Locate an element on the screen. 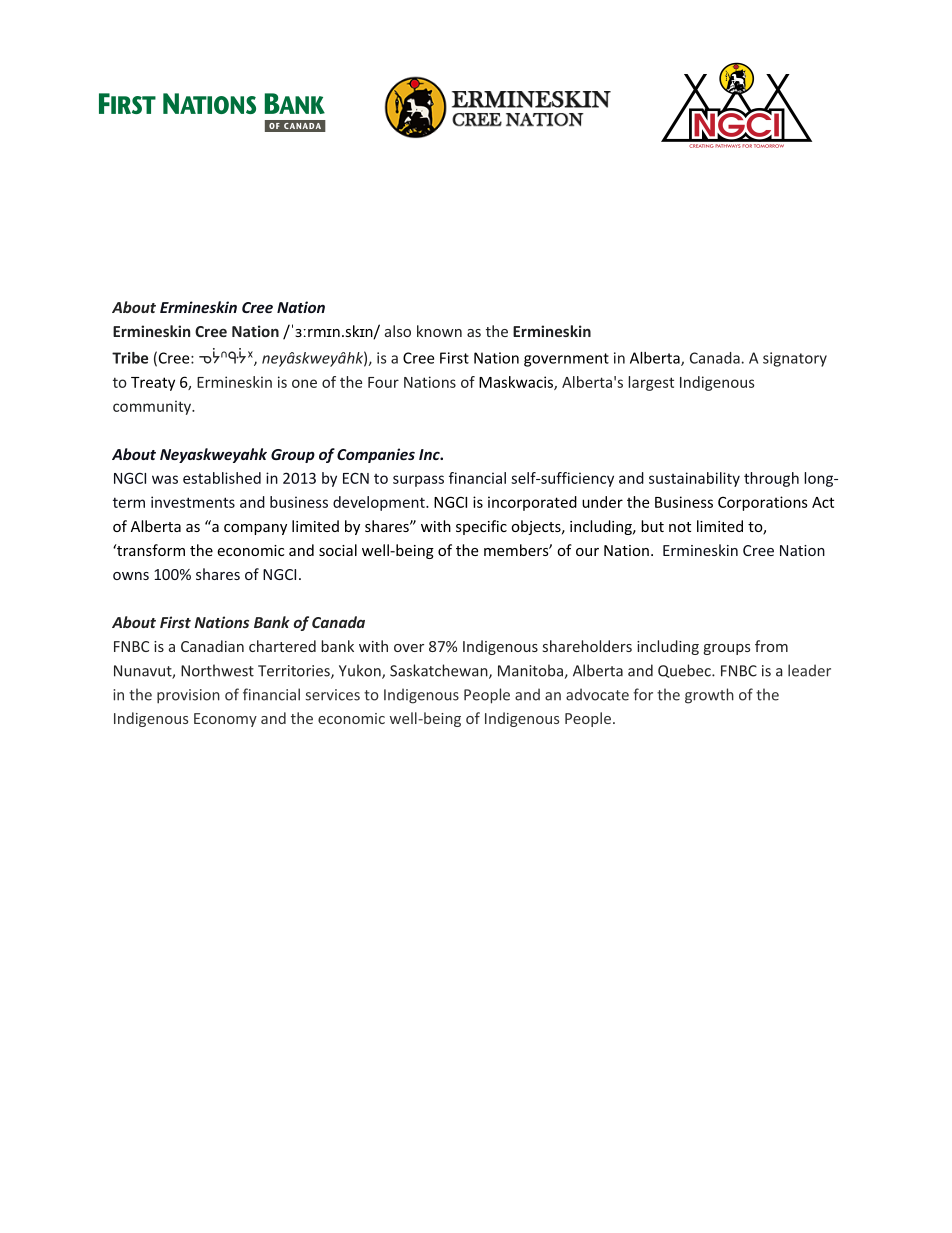  not is located at coordinates (680, 527).
